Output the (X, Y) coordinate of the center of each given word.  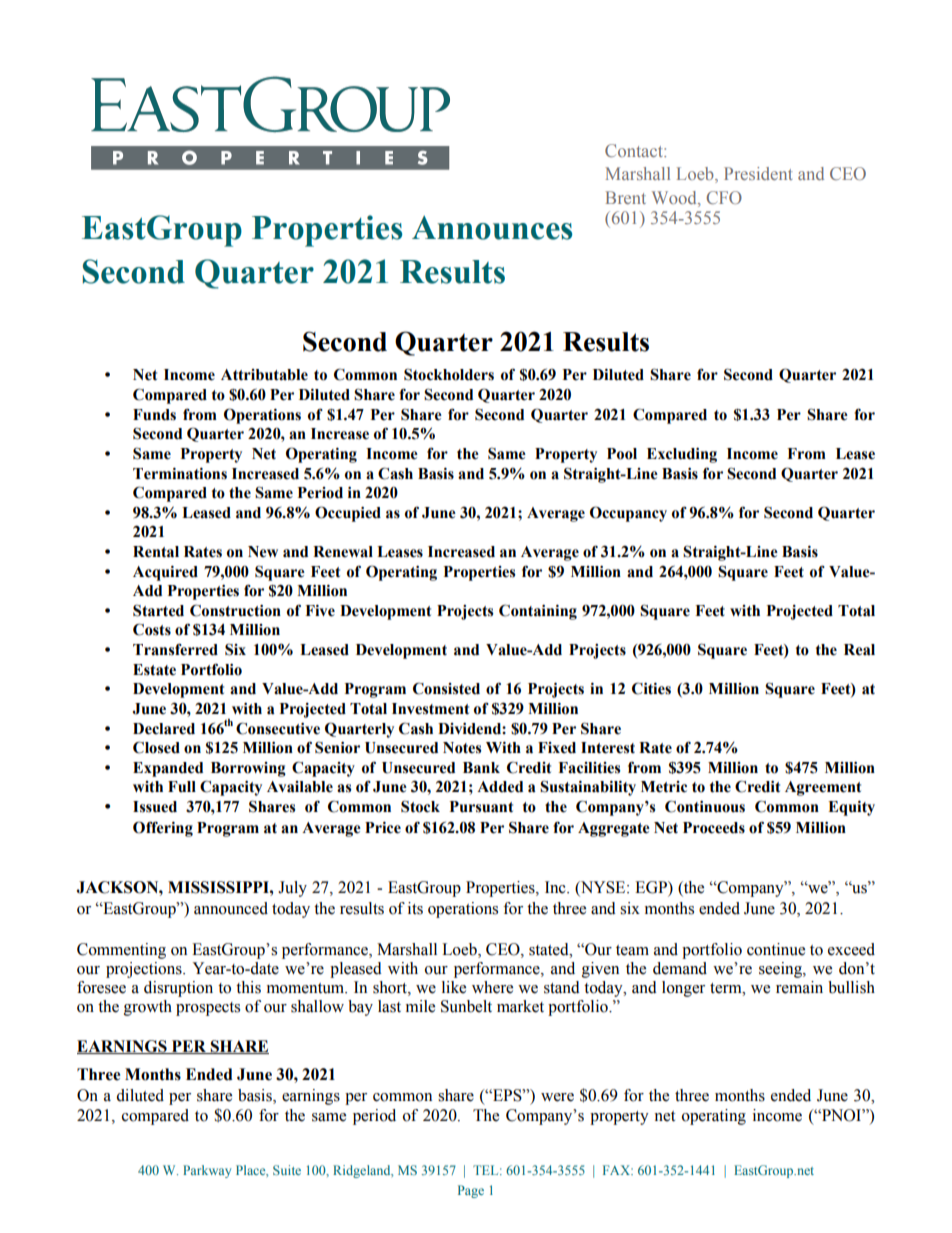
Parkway (207, 1171)
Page (471, 1191)
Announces (492, 228)
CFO (724, 197)
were (557, 1097)
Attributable (264, 375)
